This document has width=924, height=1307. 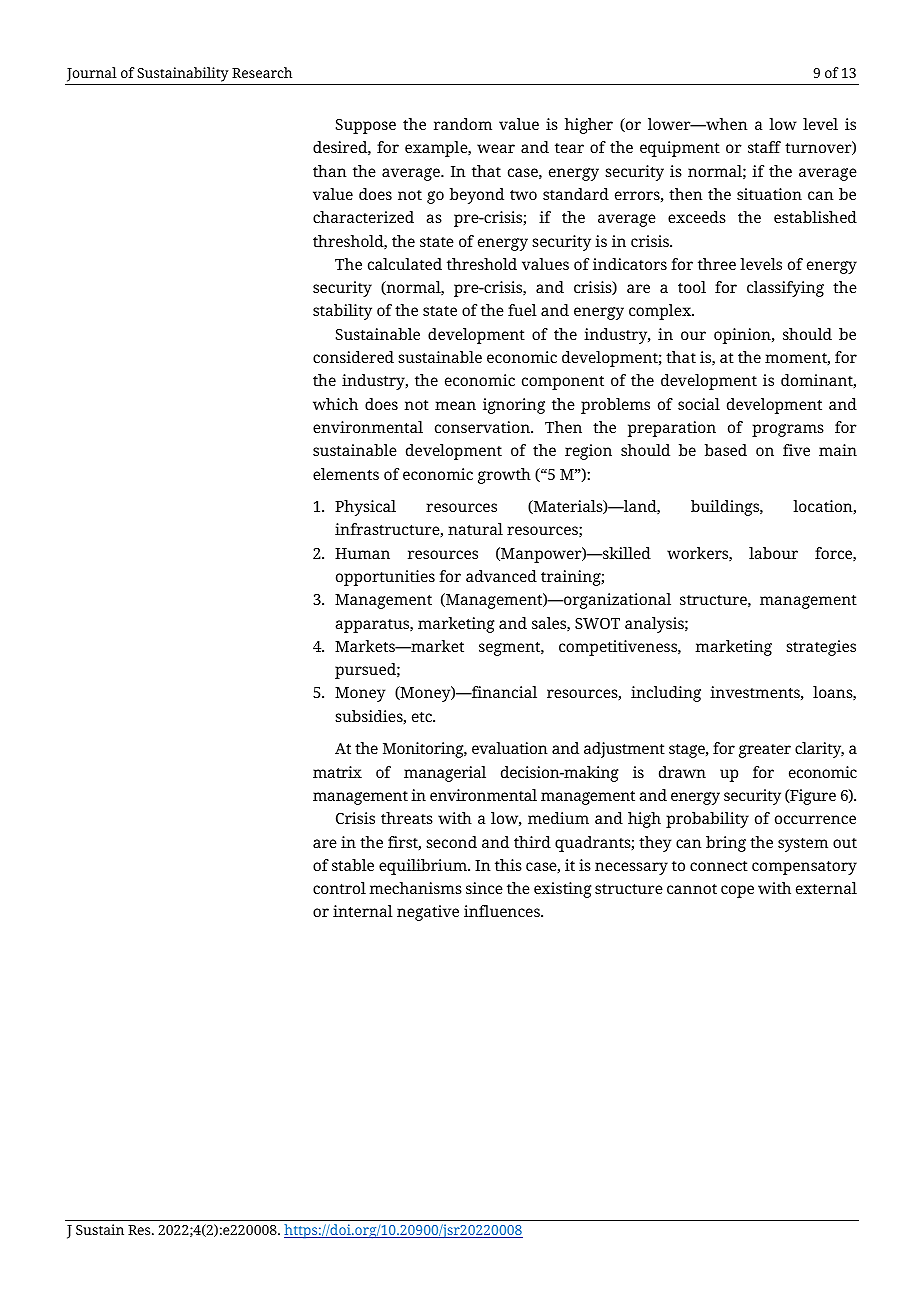 I want to click on Research, so click(x=262, y=72).
